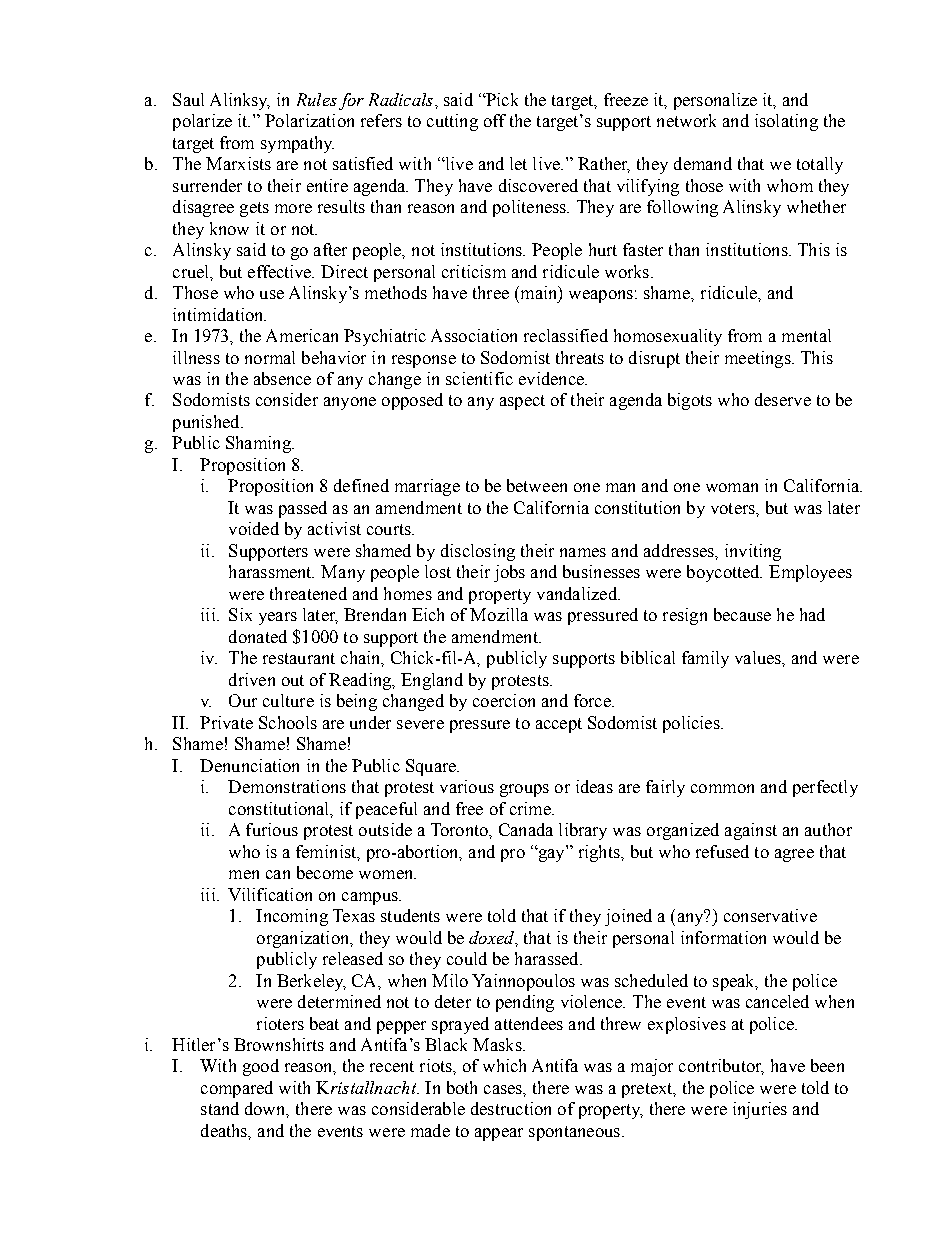 The image size is (952, 1233). Describe the element at coordinates (759, 359) in the screenshot. I see `meetings` at that location.
